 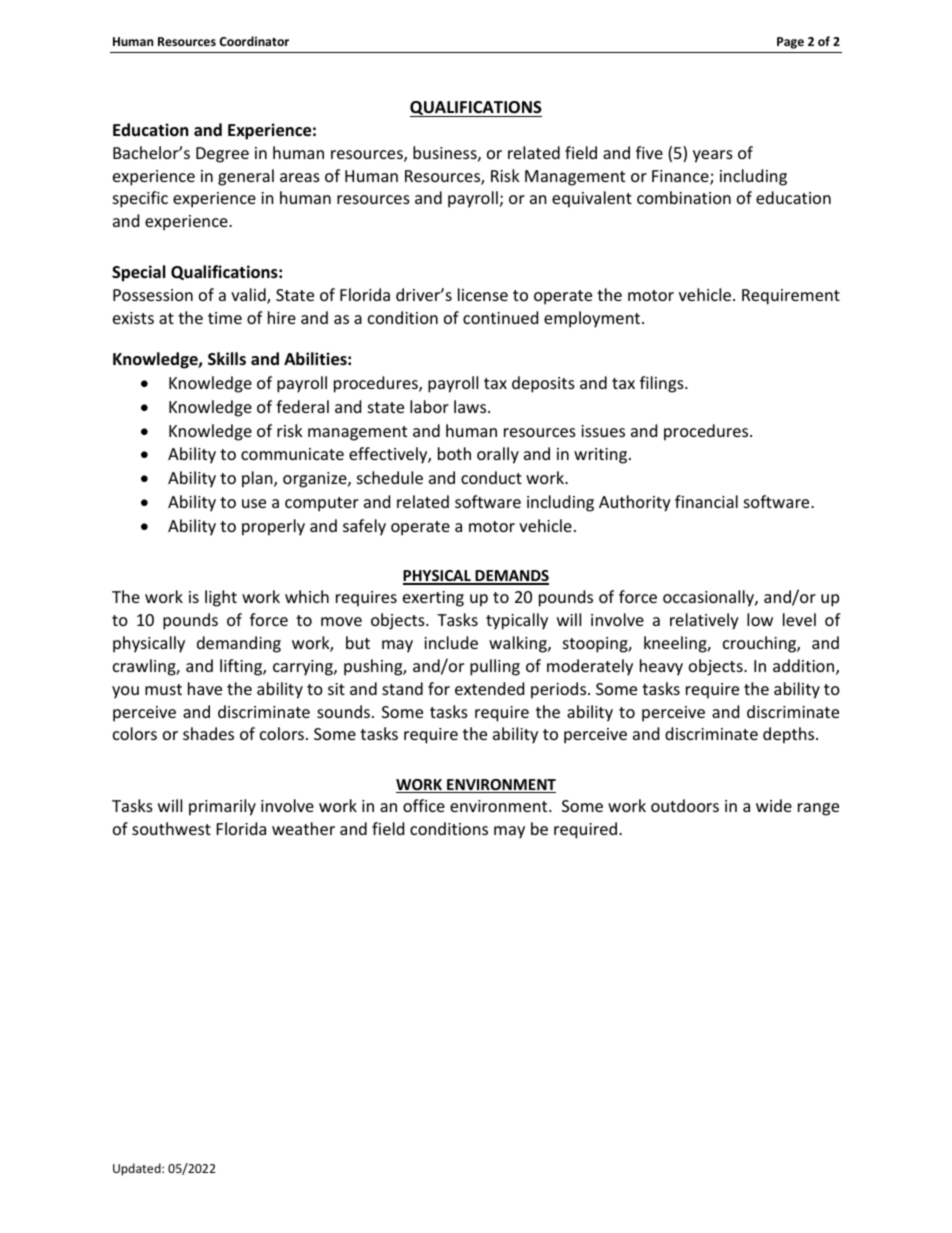 What do you see at coordinates (685, 805) in the screenshot?
I see `outdoors` at bounding box center [685, 805].
